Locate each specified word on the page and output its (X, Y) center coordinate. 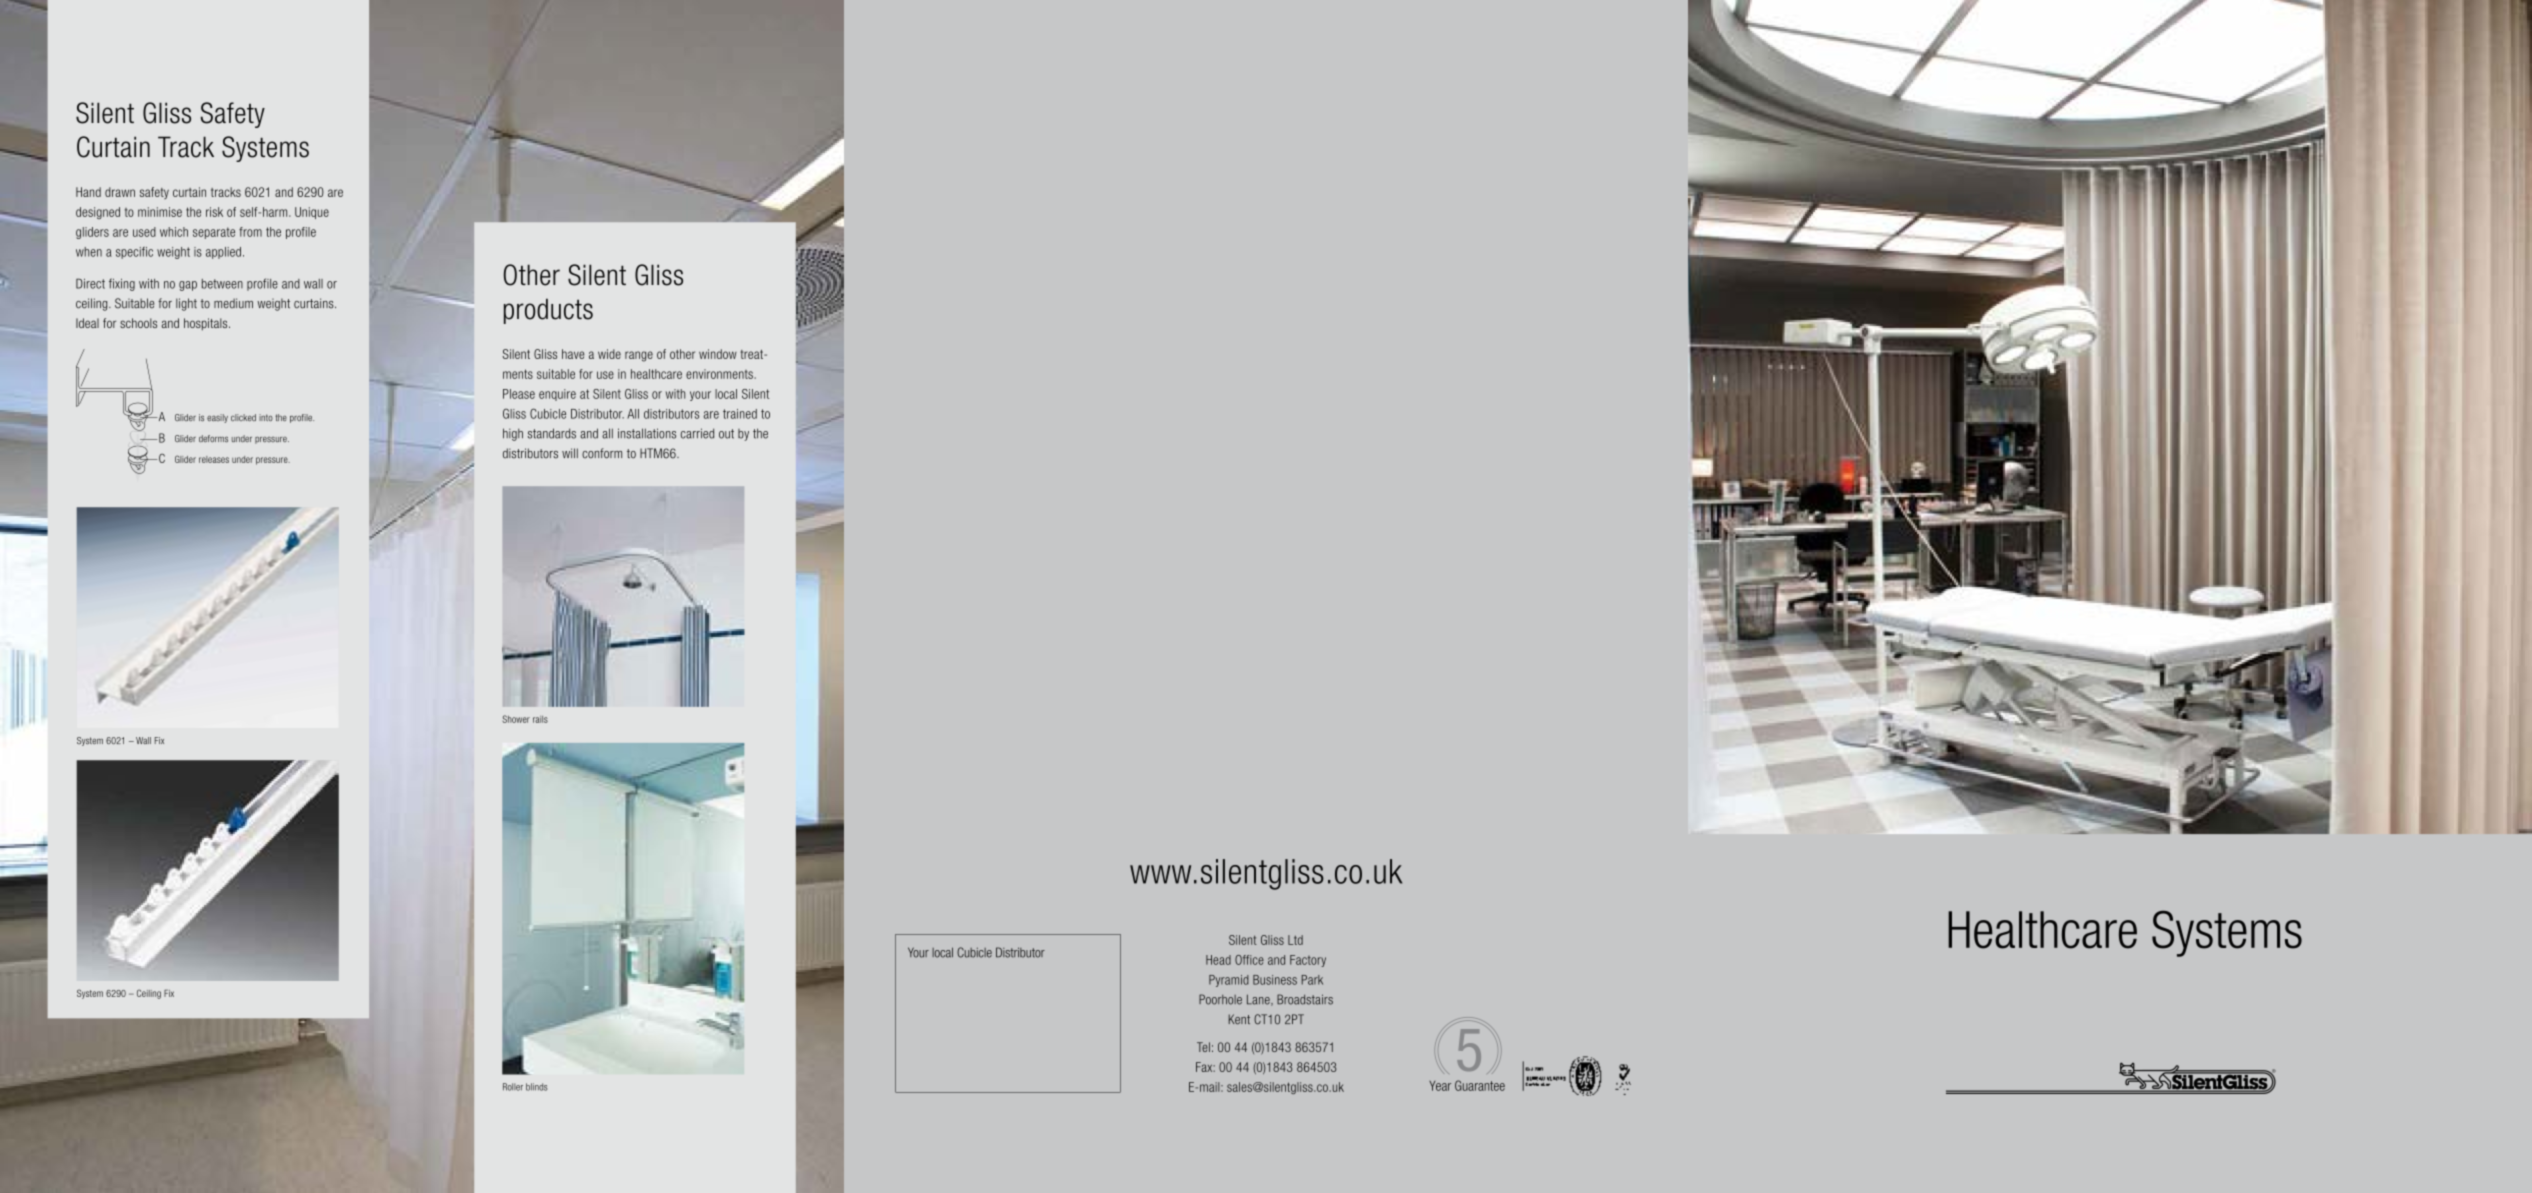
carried (697, 433)
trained (740, 414)
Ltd (1295, 940)
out (726, 434)
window (718, 354)
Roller (513, 1087)
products (548, 311)
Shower (516, 719)
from (250, 232)
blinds (536, 1087)
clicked (243, 417)
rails (540, 719)
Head (1218, 960)
